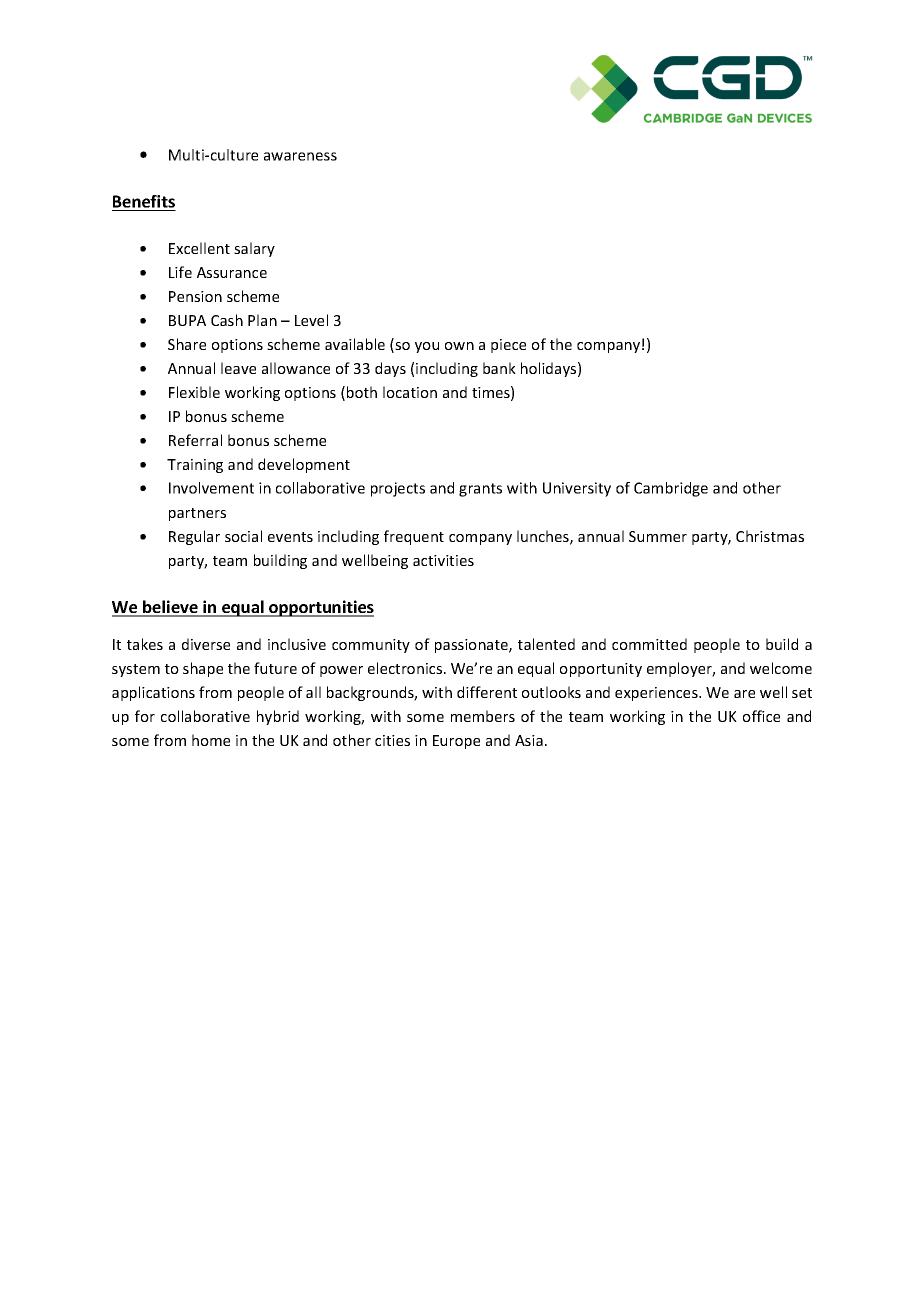  Describe the element at coordinates (499, 368) in the page. I see `bank` at that location.
